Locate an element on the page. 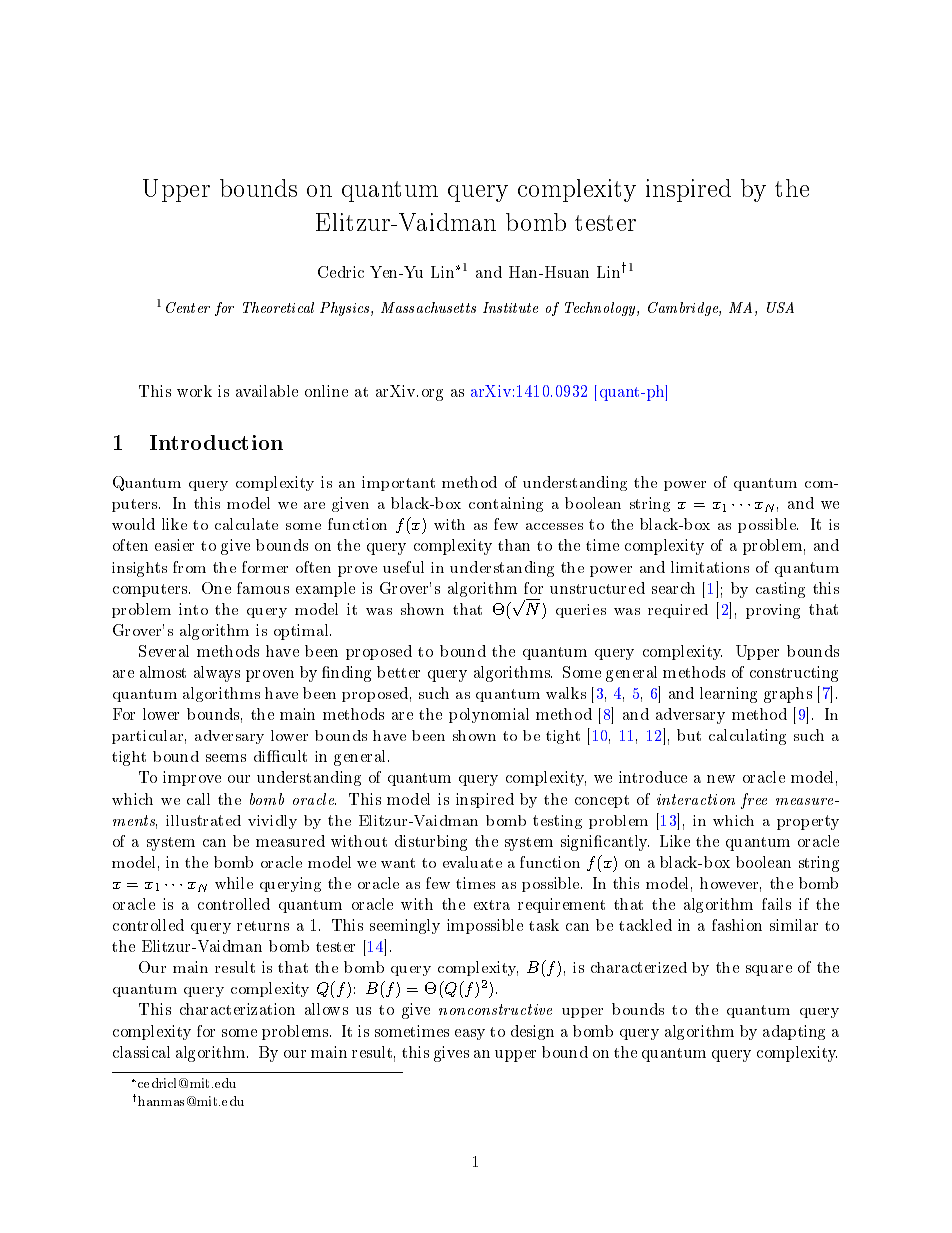 The image size is (952, 1233). Institute is located at coordinates (510, 307).
